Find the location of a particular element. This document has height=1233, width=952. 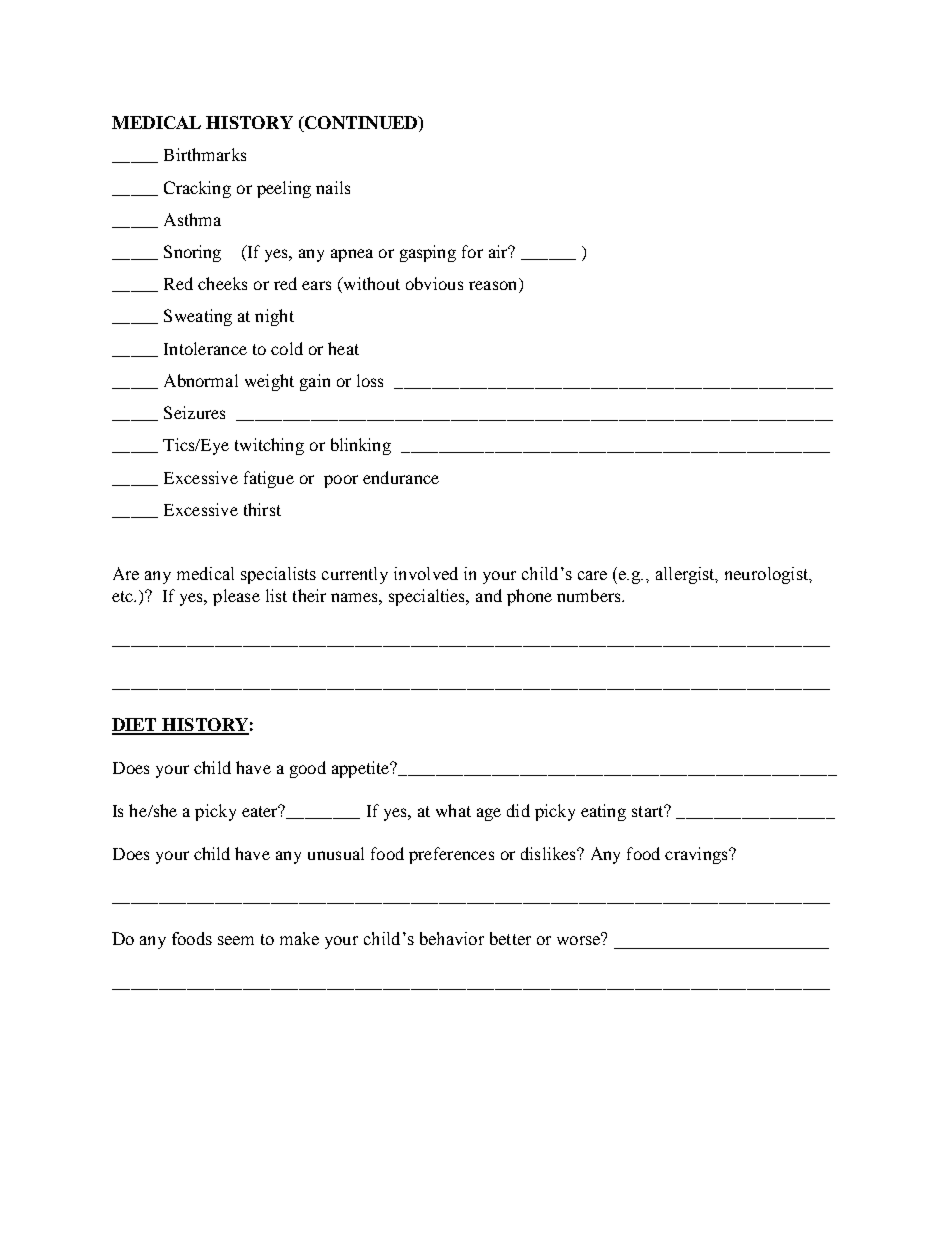

behavior is located at coordinates (452, 938).
